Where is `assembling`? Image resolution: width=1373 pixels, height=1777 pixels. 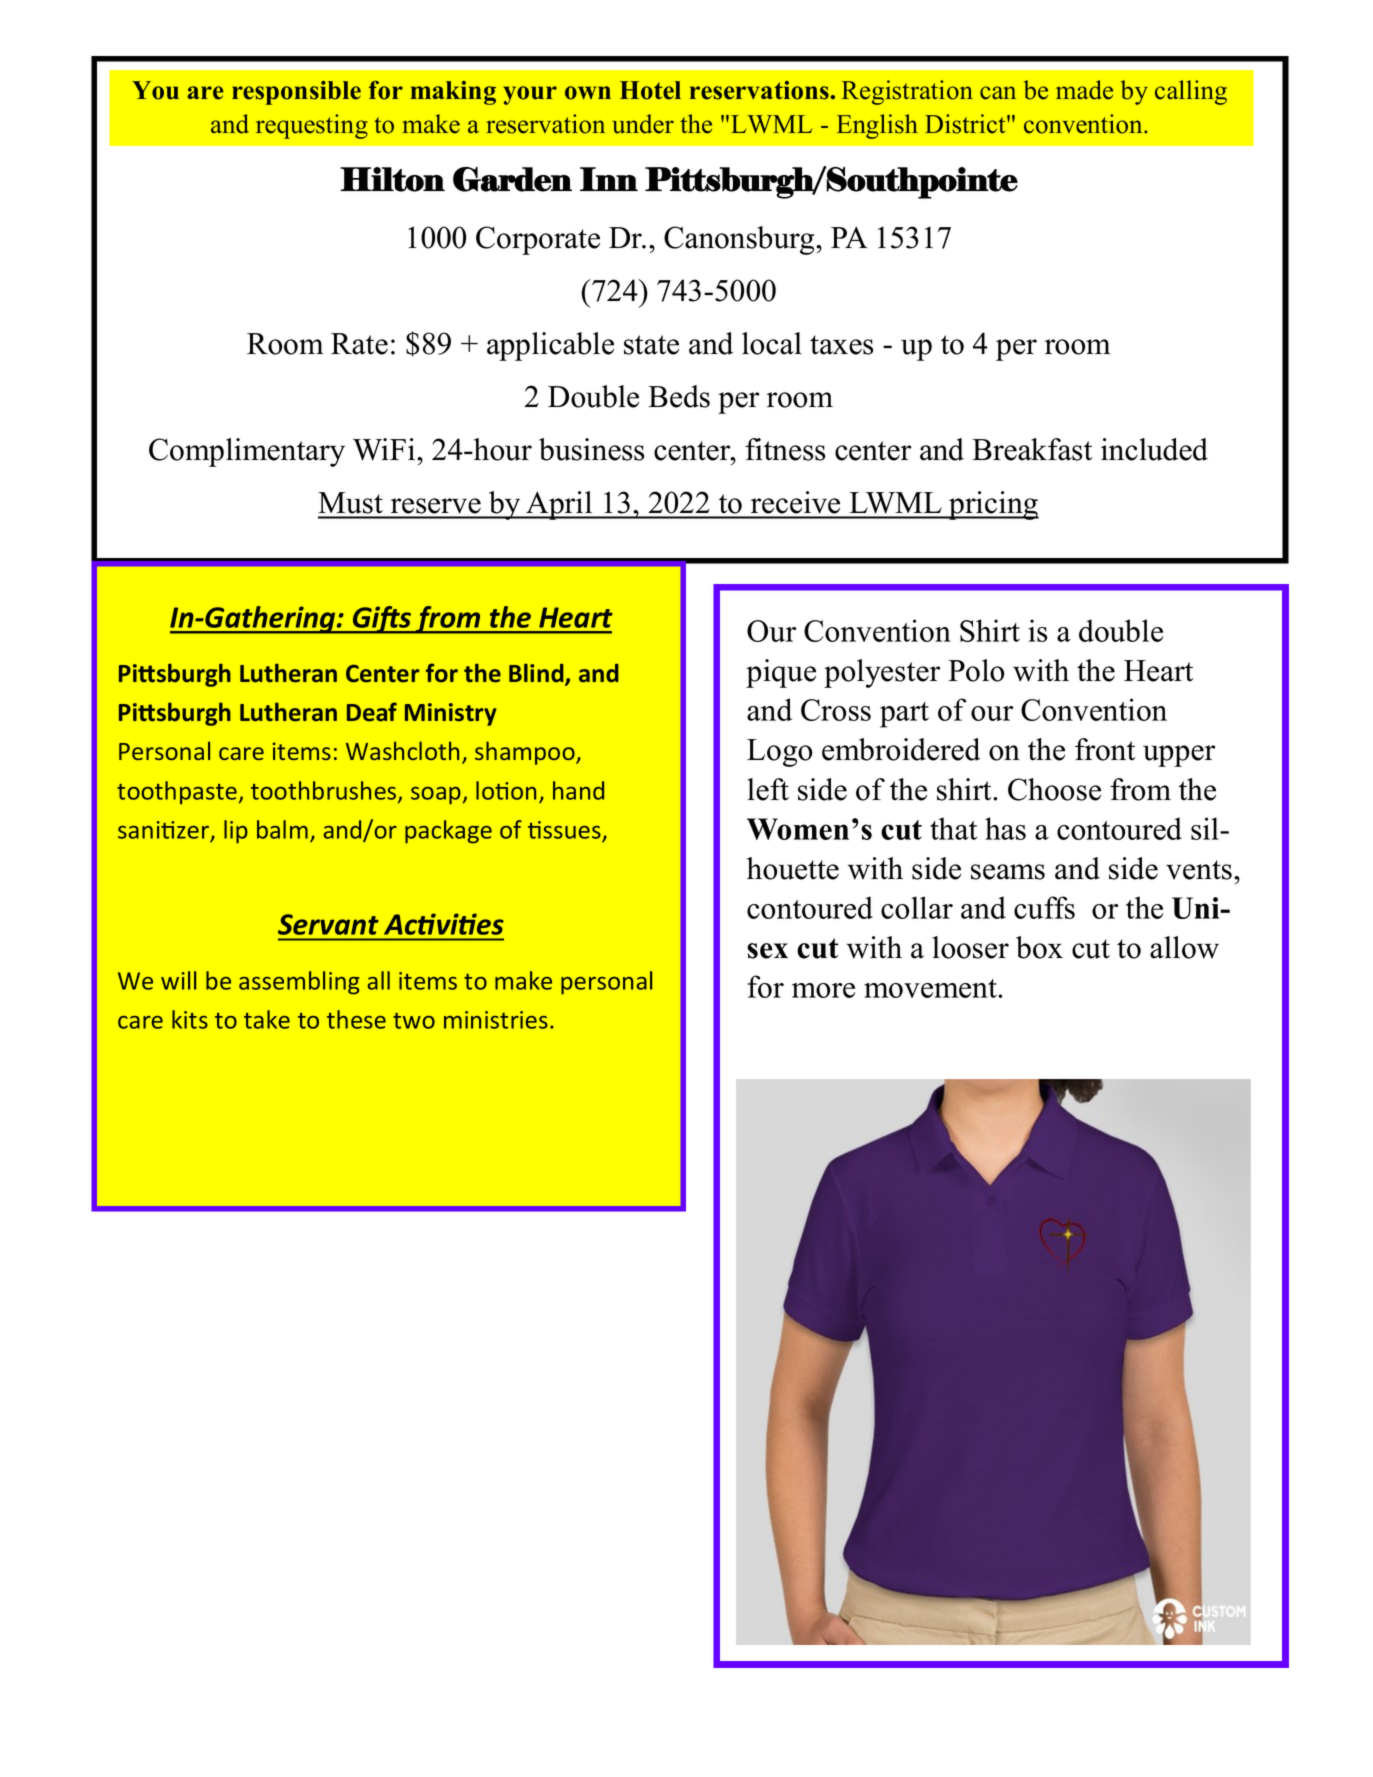
assembling is located at coordinates (299, 983).
